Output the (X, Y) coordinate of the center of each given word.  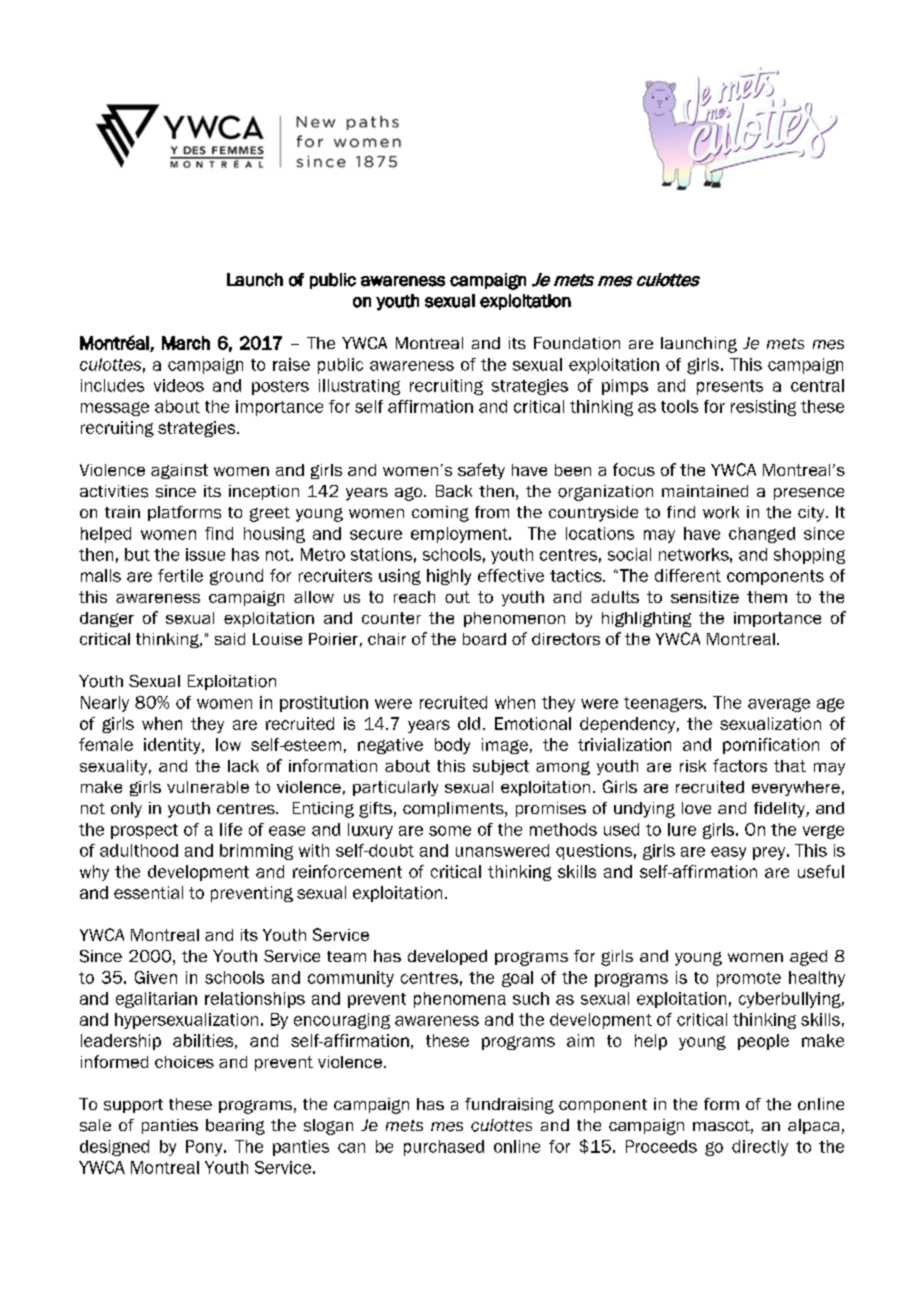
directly (760, 1148)
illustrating (359, 387)
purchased (444, 1148)
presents (730, 387)
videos (179, 385)
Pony (205, 1148)
